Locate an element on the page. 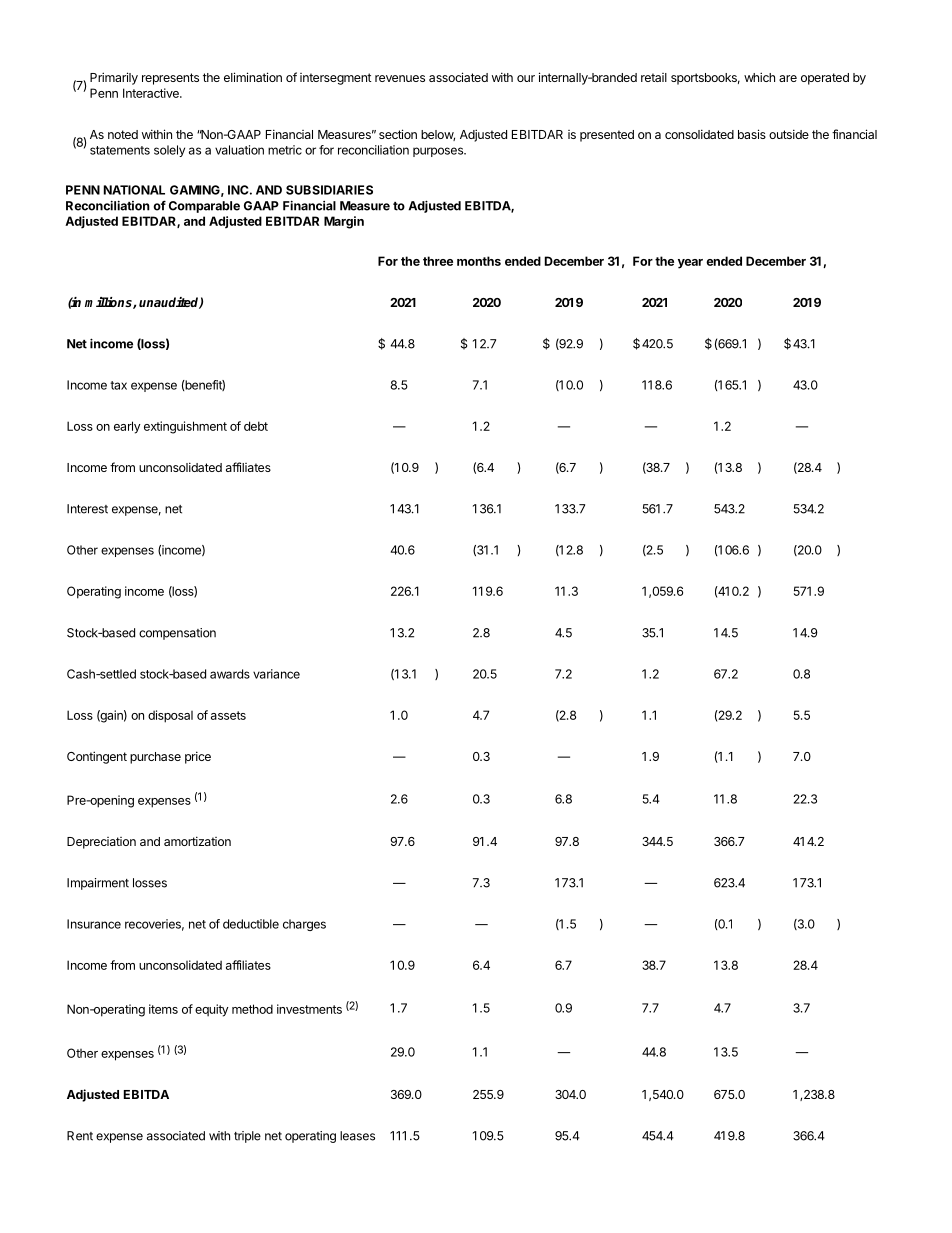 This page has width=952, height=1233. basis is located at coordinates (752, 134).
